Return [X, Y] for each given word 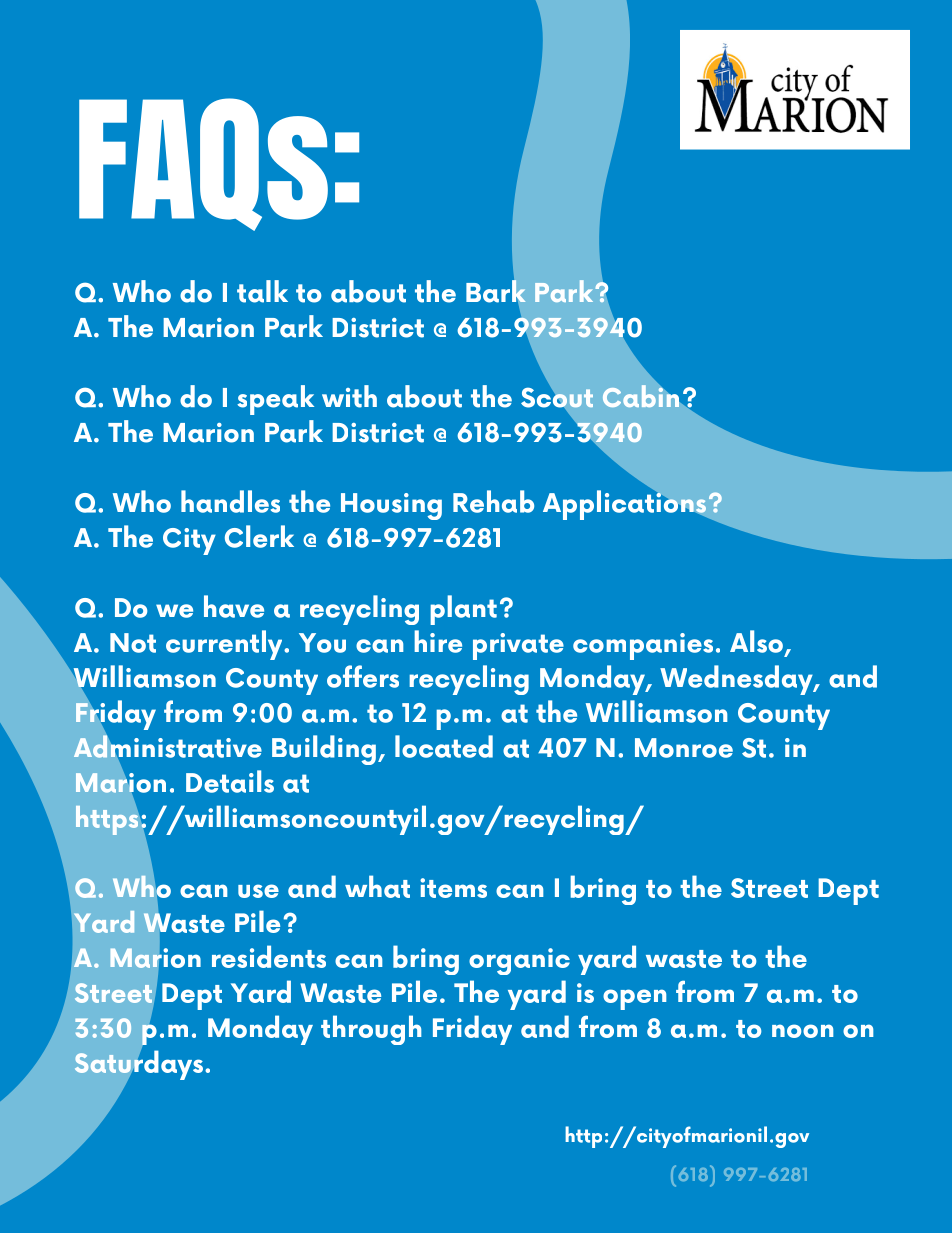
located [444, 746]
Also [758, 642]
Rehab [493, 501]
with [349, 396]
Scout [557, 398]
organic [519, 961]
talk [262, 291]
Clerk [259, 536]
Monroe [684, 748]
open [634, 999]
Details [230, 781]
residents [269, 956]
